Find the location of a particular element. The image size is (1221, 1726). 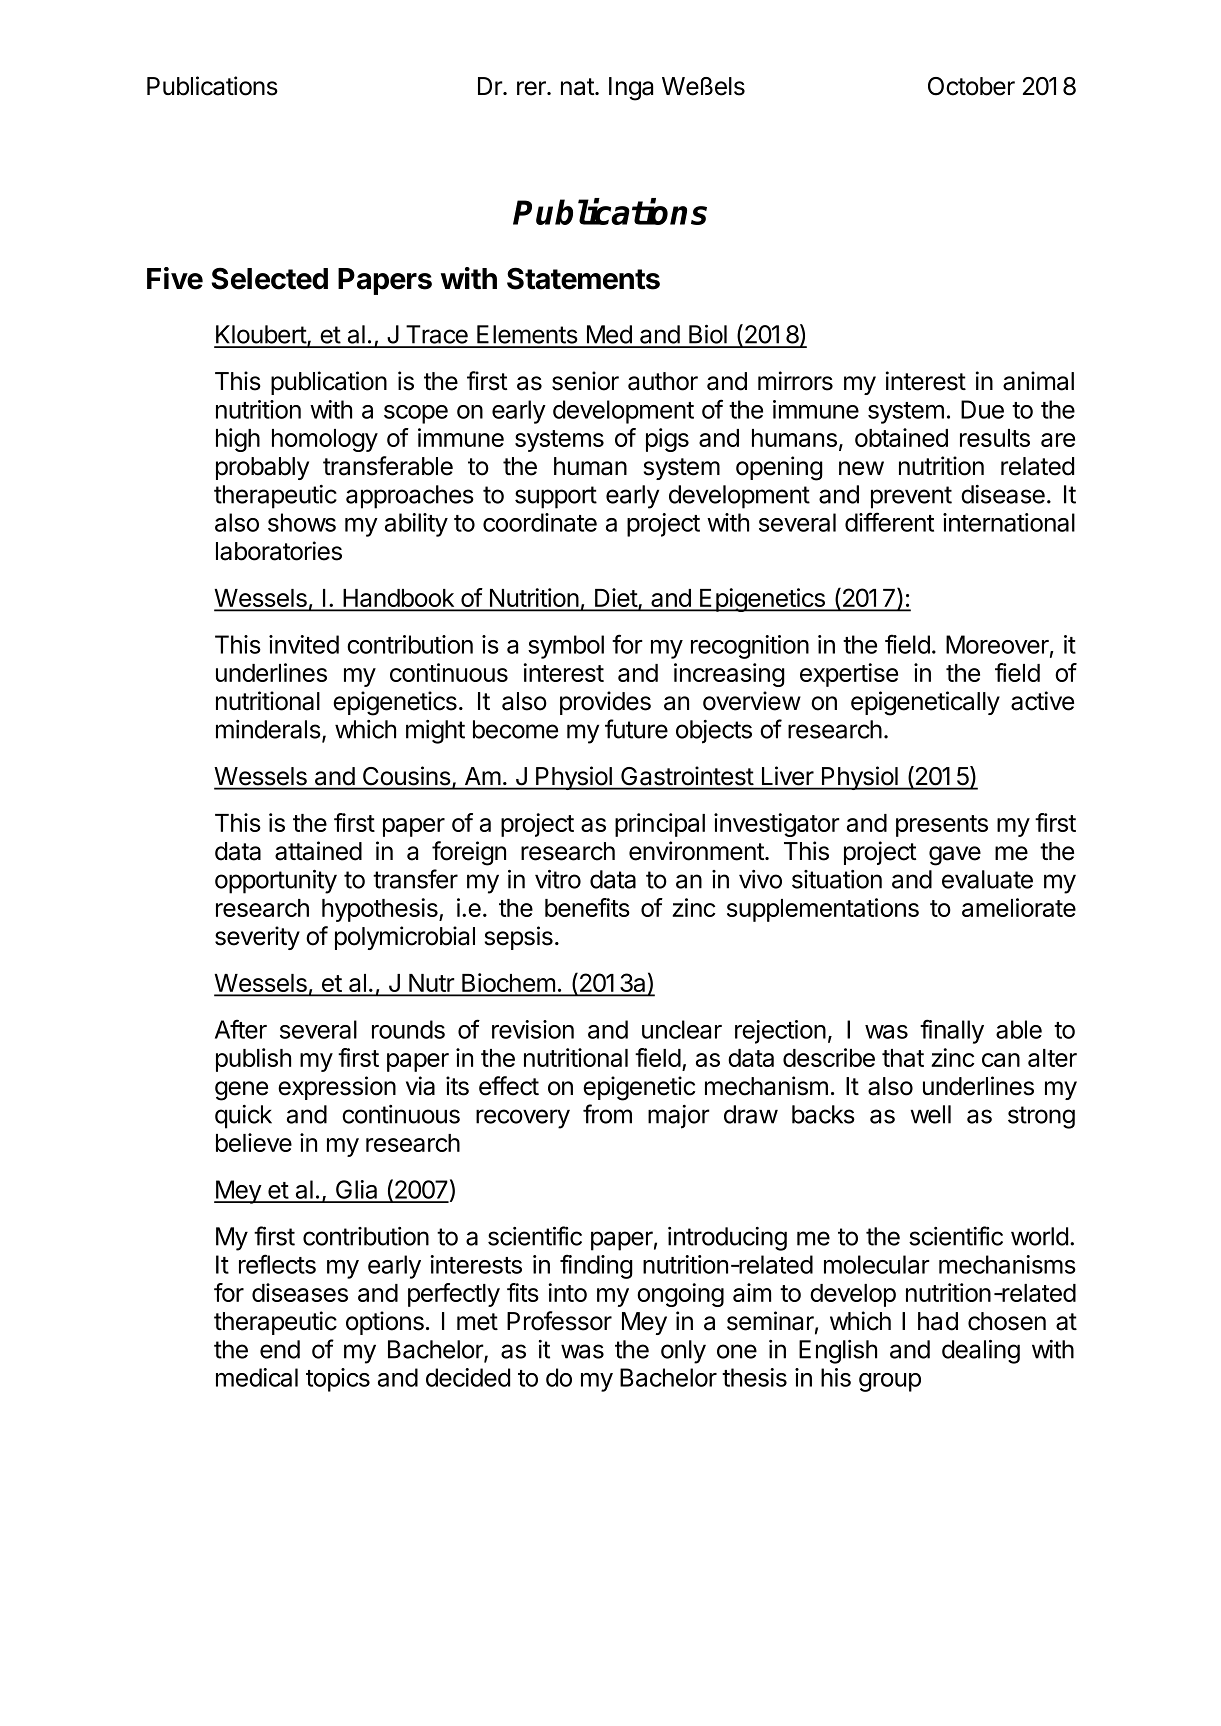

Professor is located at coordinates (559, 1321).
